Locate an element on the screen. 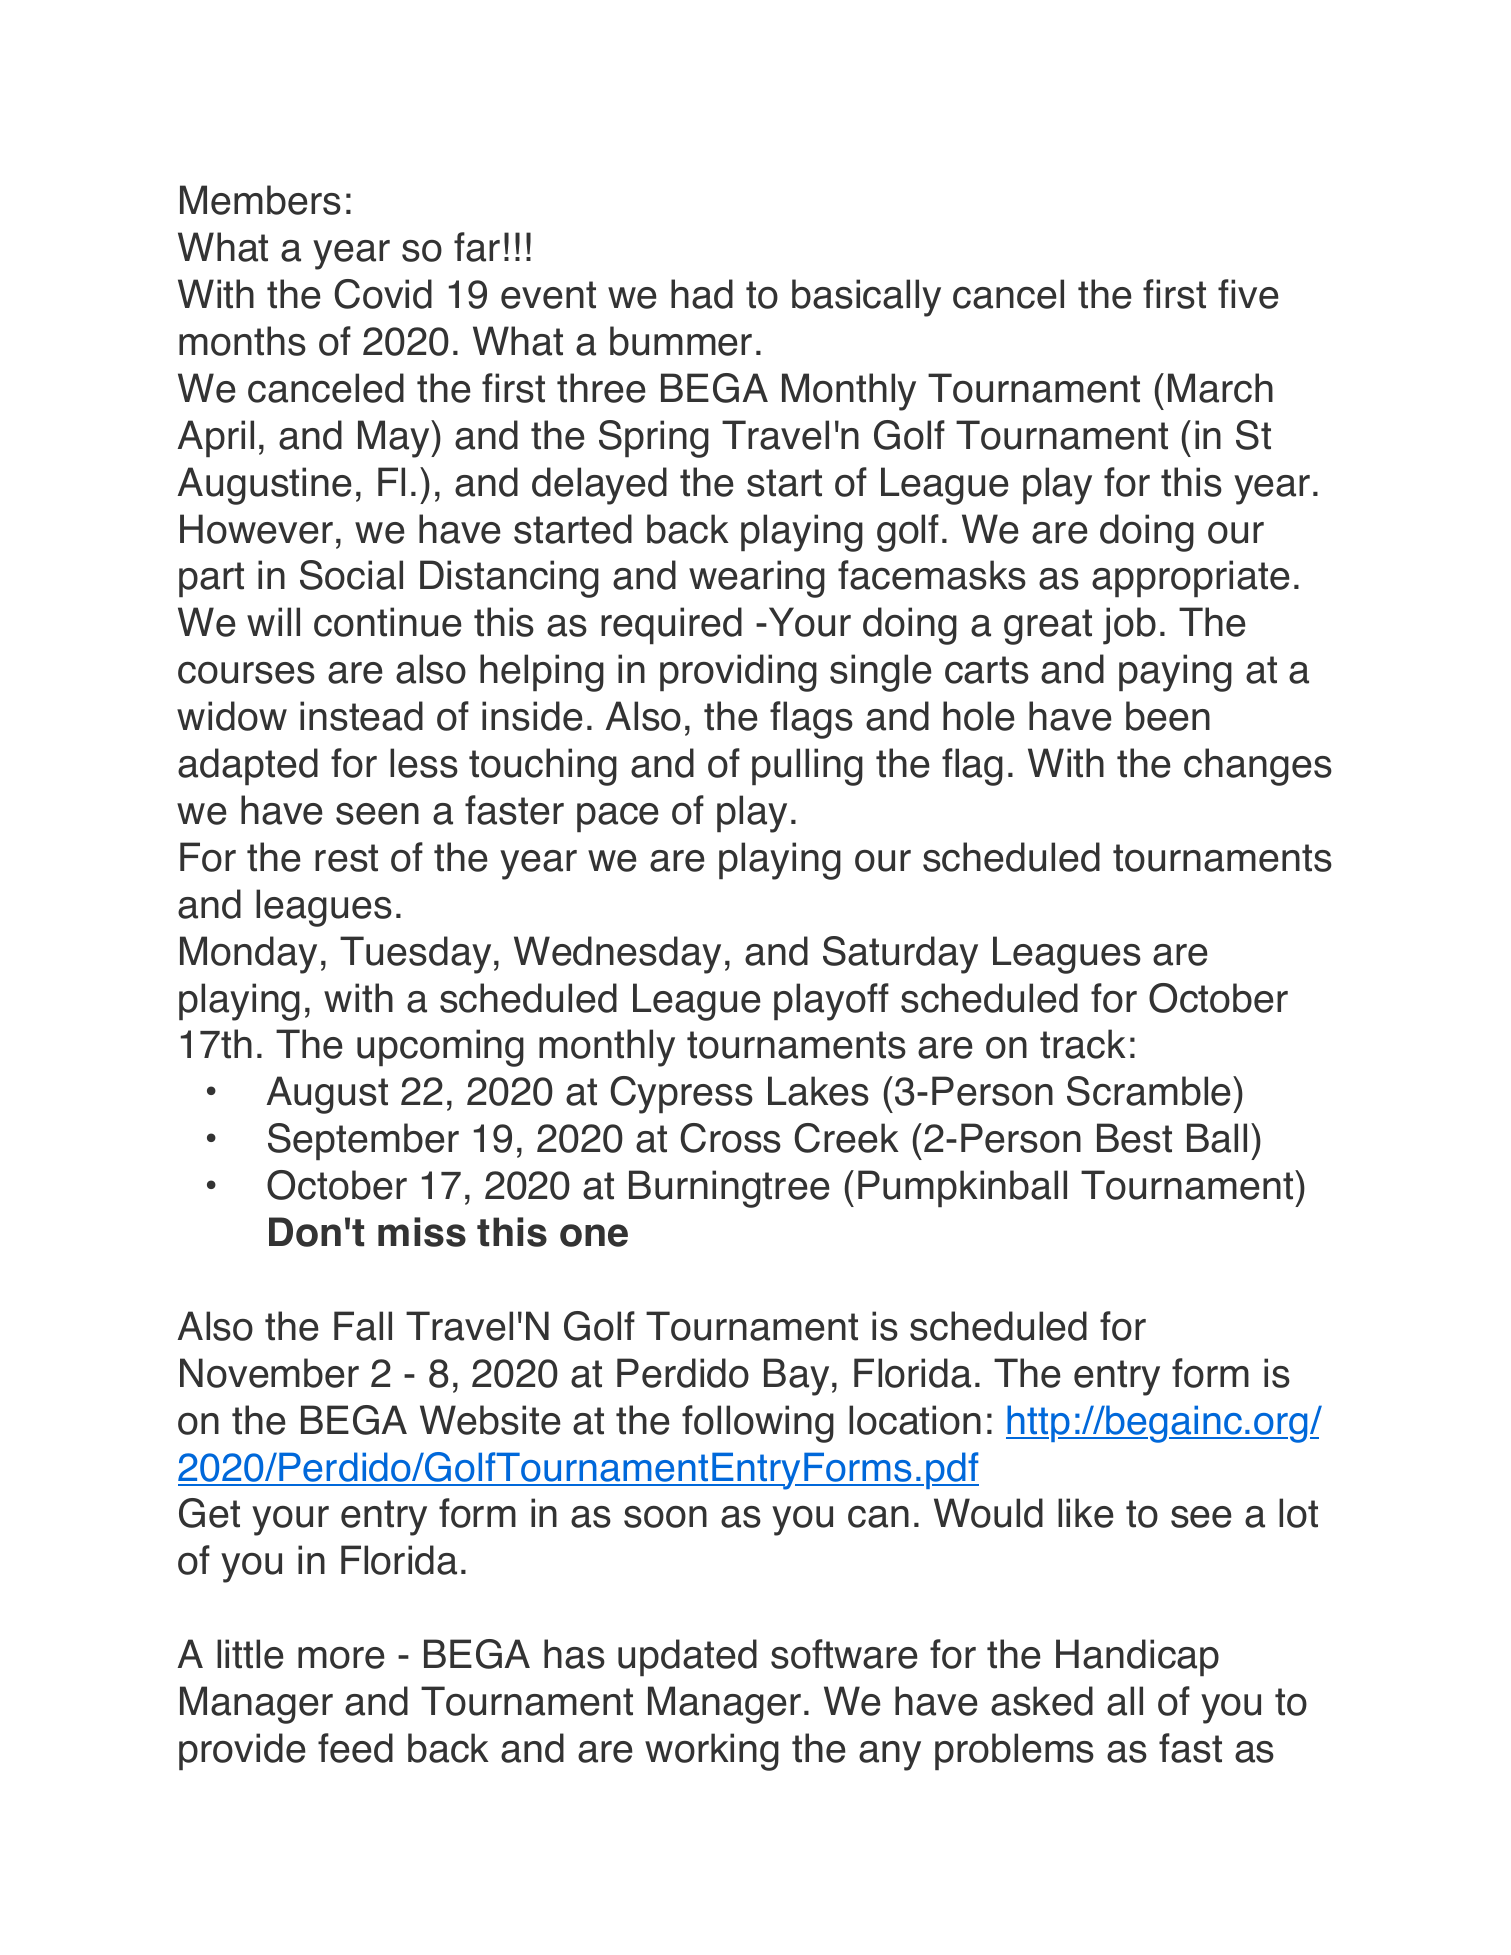 This screenshot has height=1955, width=1511. Wednesday is located at coordinates (617, 955).
